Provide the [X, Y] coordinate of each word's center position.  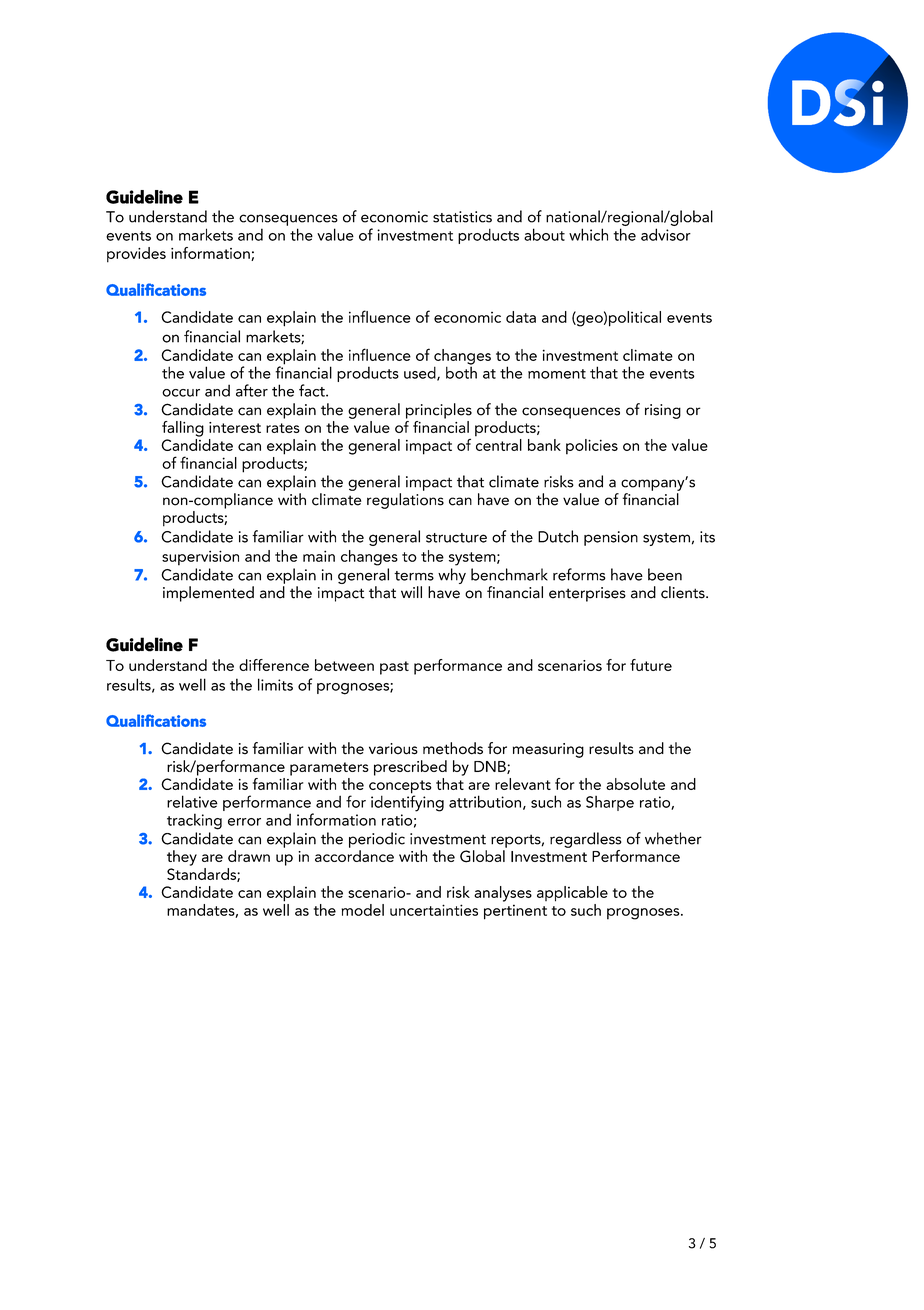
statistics [462, 217]
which [588, 234]
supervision [200, 558]
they [182, 858]
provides [136, 255]
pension [611, 538]
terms [414, 576]
